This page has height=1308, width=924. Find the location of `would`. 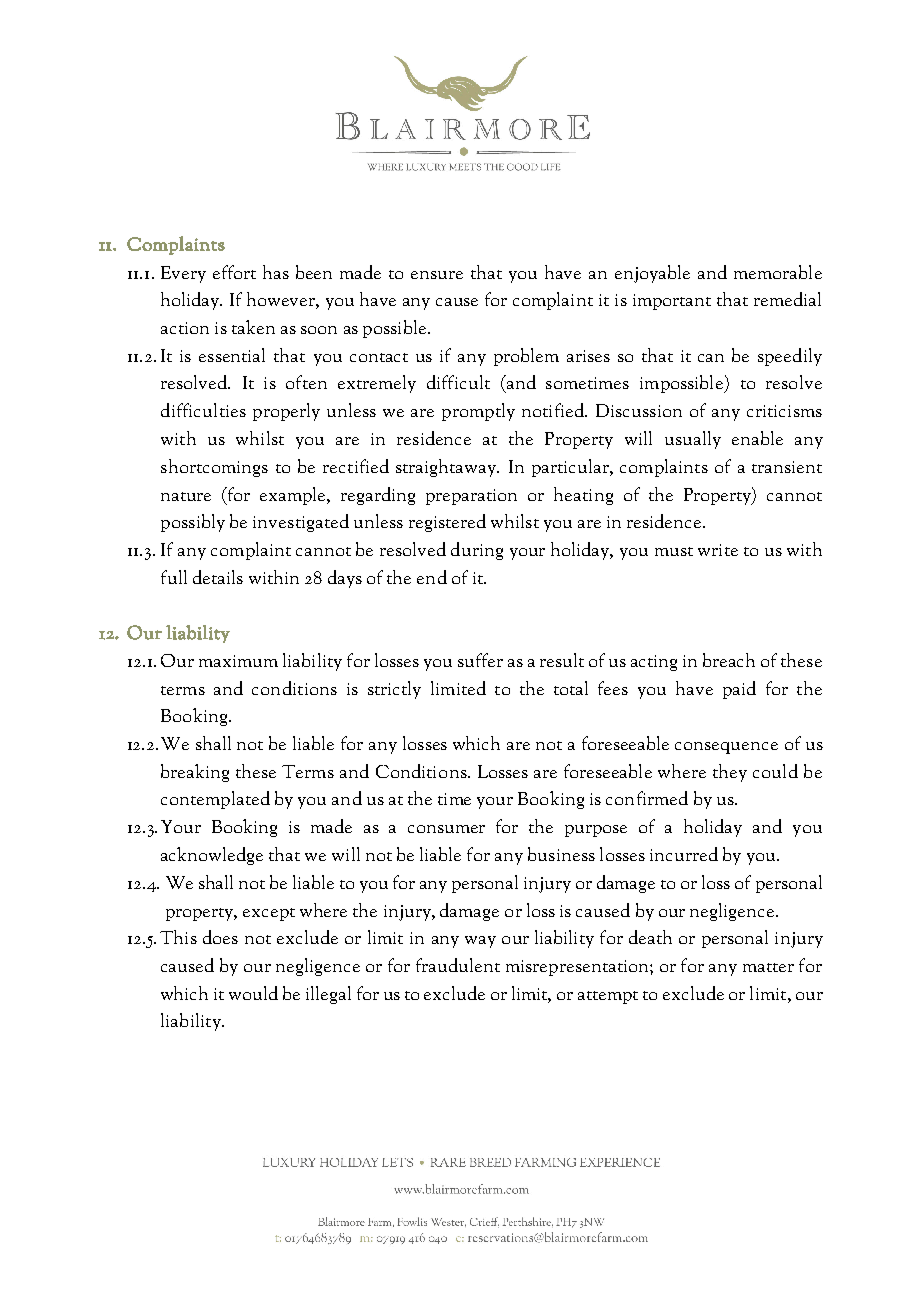

would is located at coordinates (253, 993).
